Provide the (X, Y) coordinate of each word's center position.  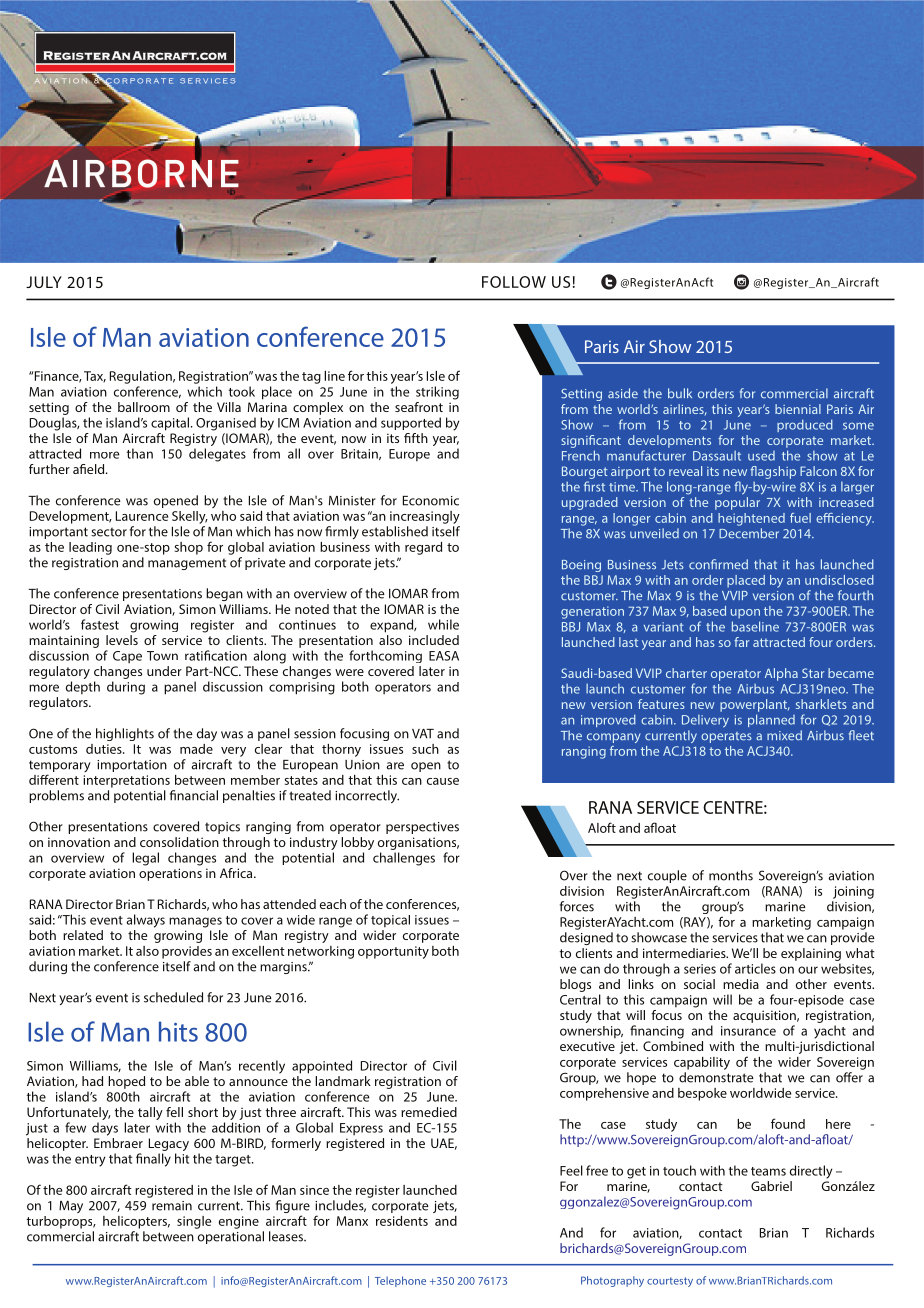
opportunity (393, 952)
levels (122, 640)
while (443, 624)
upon (745, 614)
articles (755, 968)
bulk (680, 393)
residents (402, 1221)
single (194, 1222)
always (146, 921)
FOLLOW (514, 282)
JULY (44, 282)
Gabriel (771, 1186)
